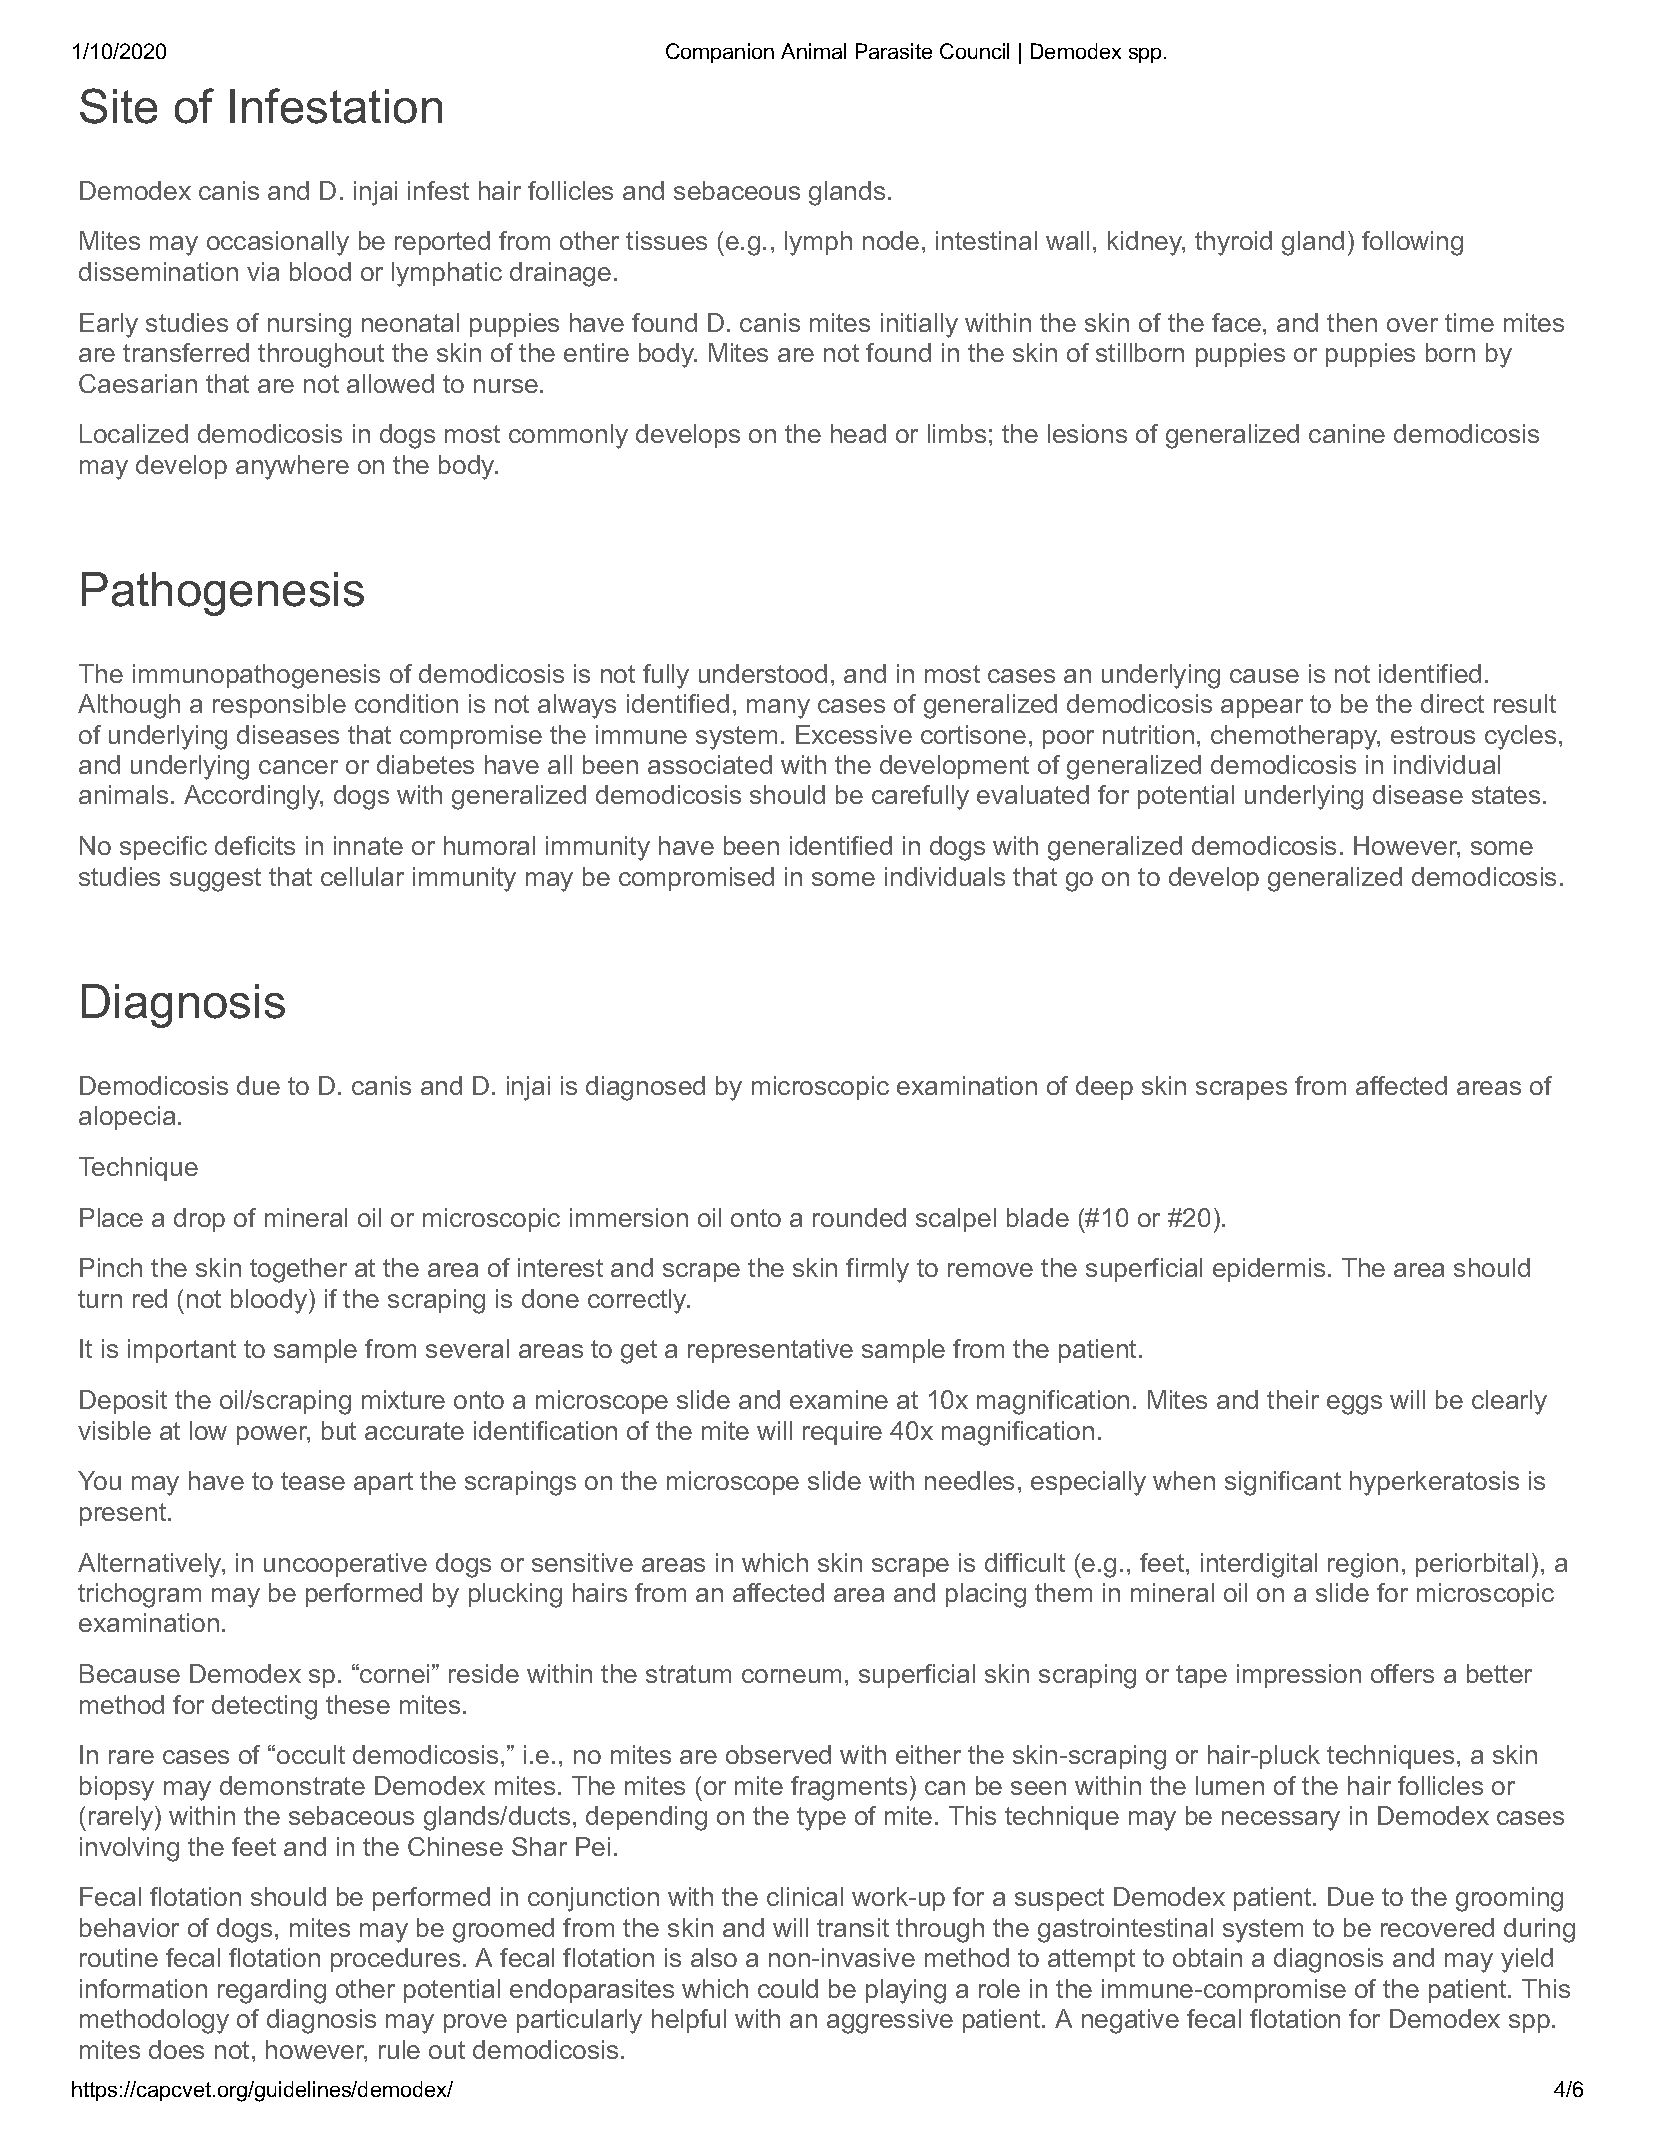  I want to click on occasionally, so click(278, 243).
